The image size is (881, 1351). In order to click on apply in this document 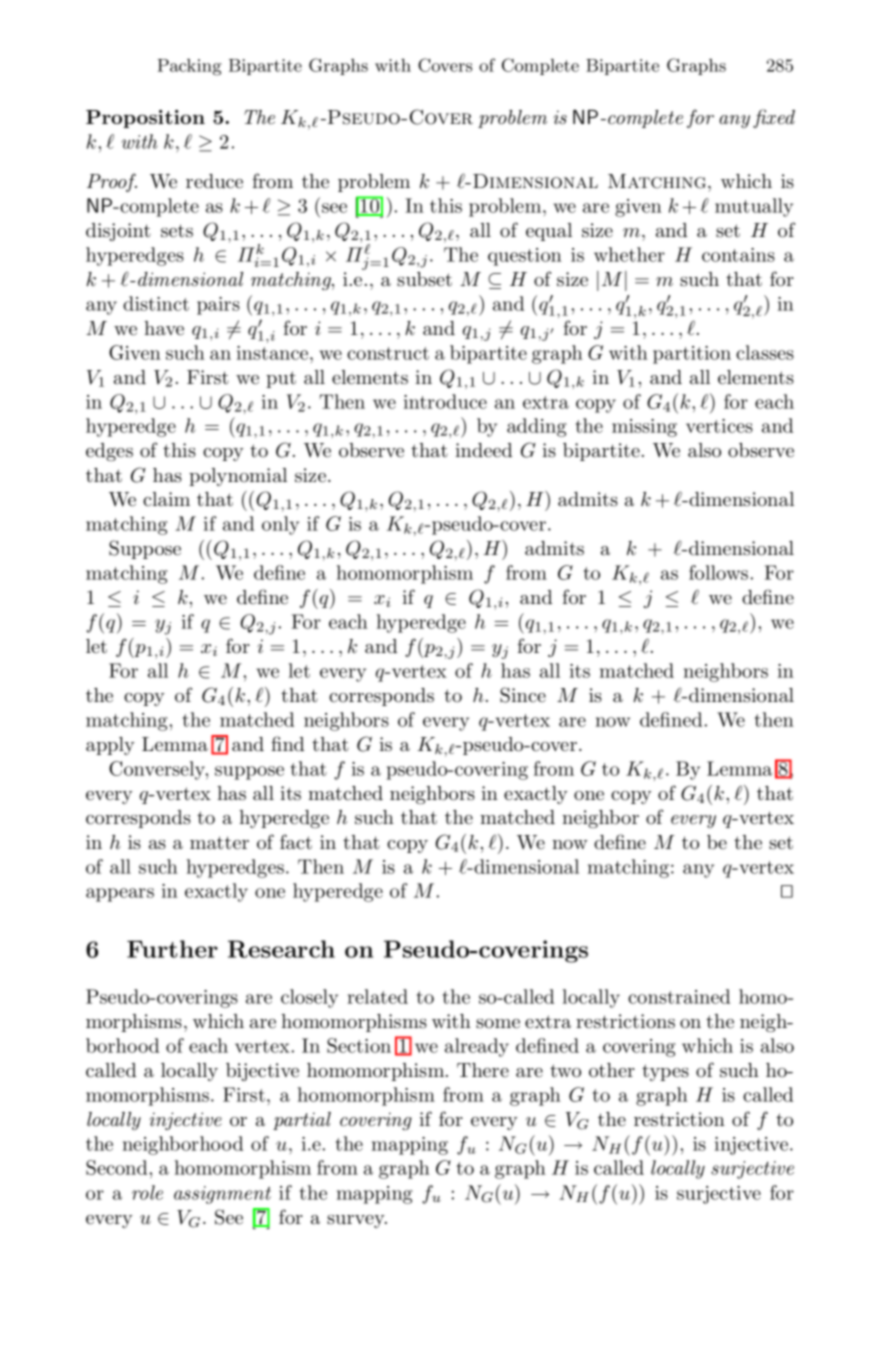, I will do `click(110, 746)`.
